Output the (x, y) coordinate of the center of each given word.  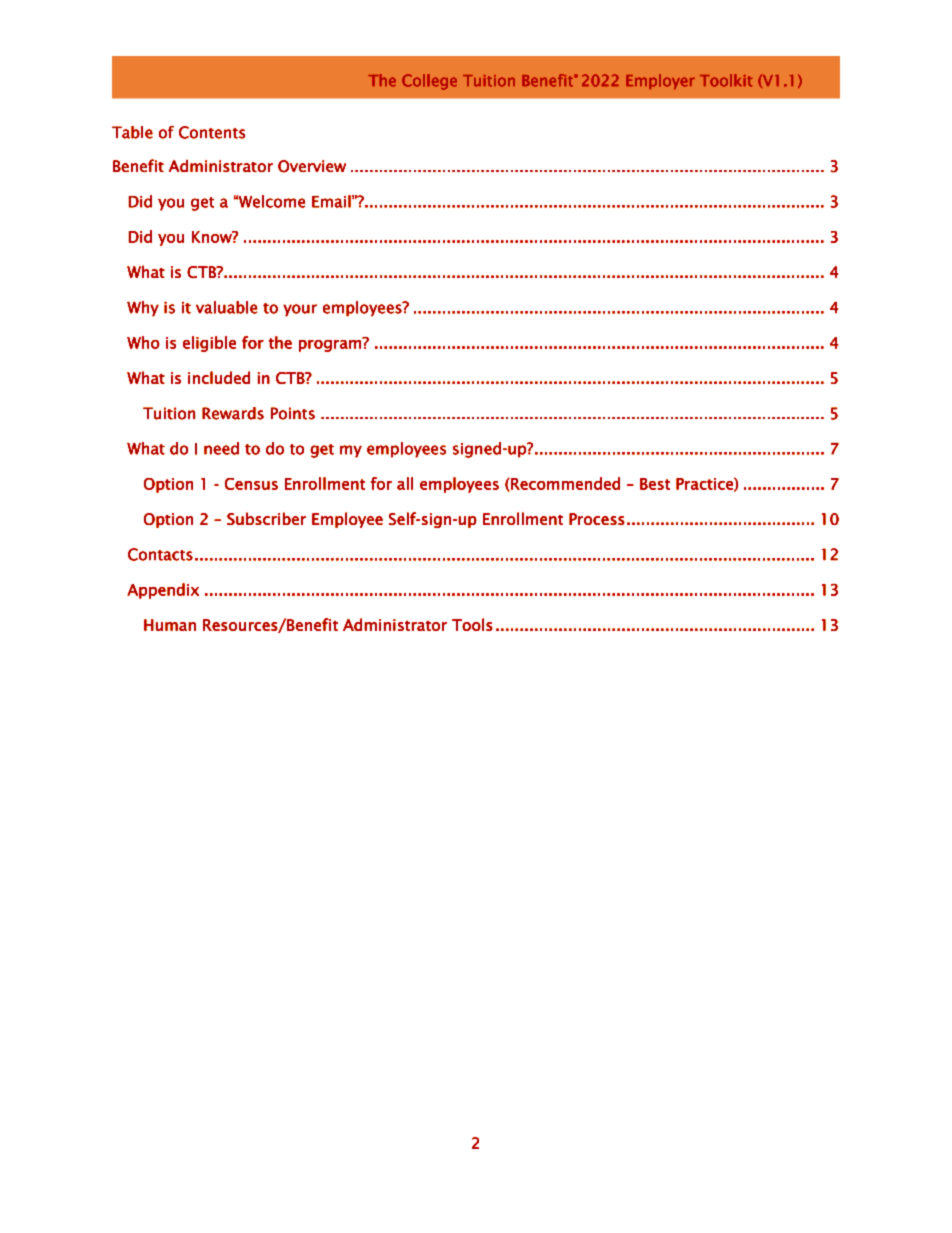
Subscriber (266, 518)
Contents (212, 132)
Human (170, 625)
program (331, 345)
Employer (660, 81)
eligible (209, 344)
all (405, 483)
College (429, 82)
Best (655, 484)
